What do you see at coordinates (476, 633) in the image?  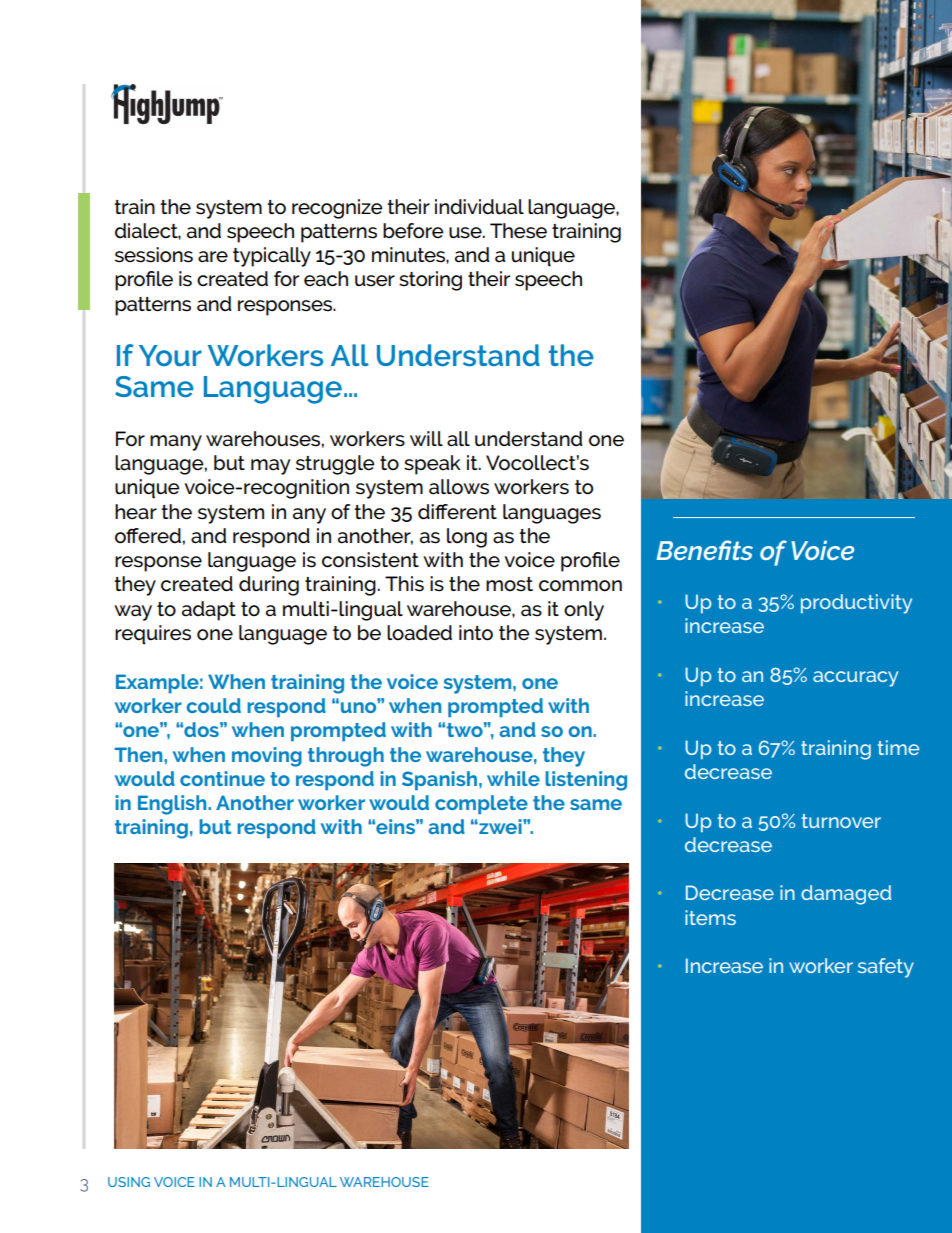 I see `into` at bounding box center [476, 633].
